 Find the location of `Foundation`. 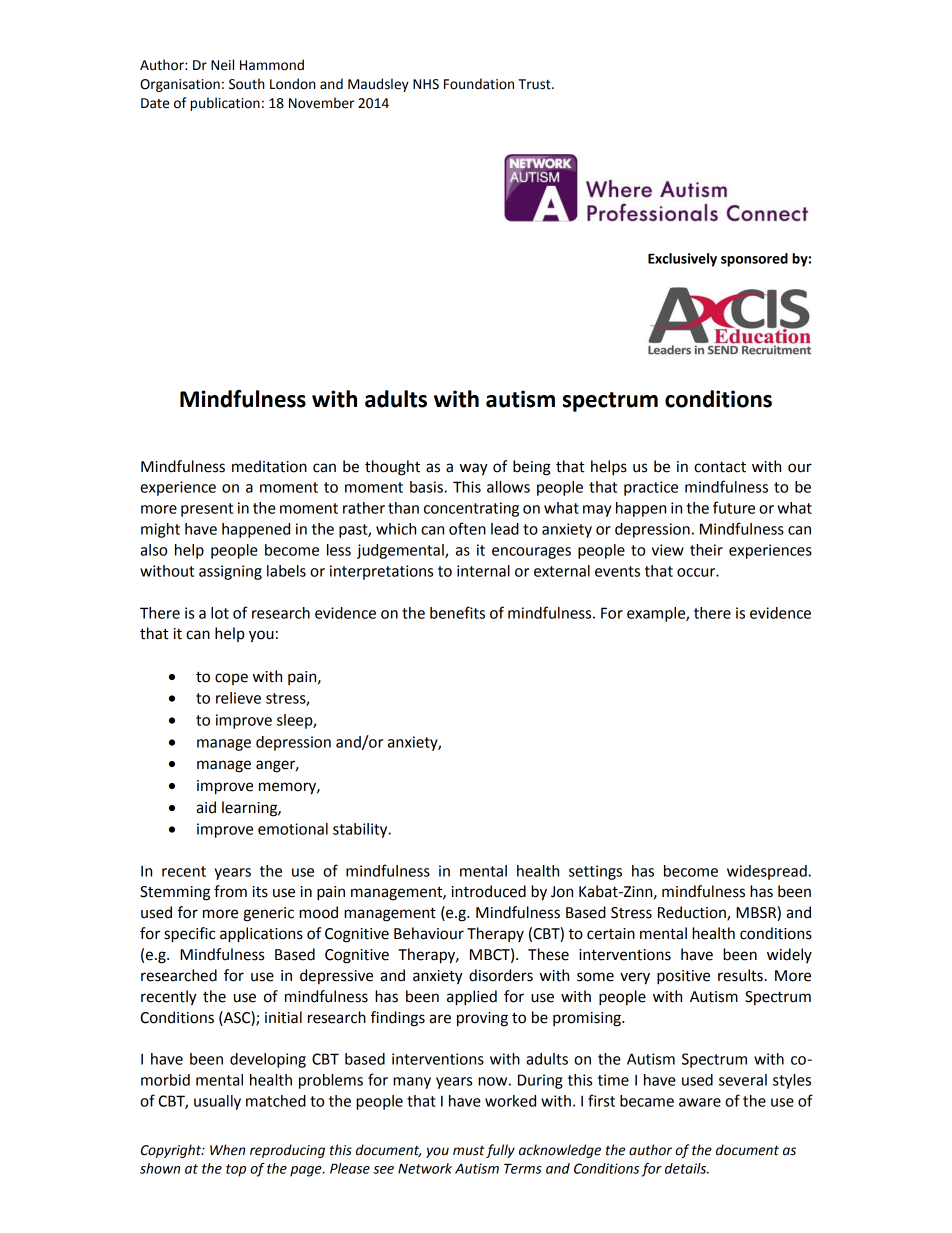

Foundation is located at coordinates (479, 84).
